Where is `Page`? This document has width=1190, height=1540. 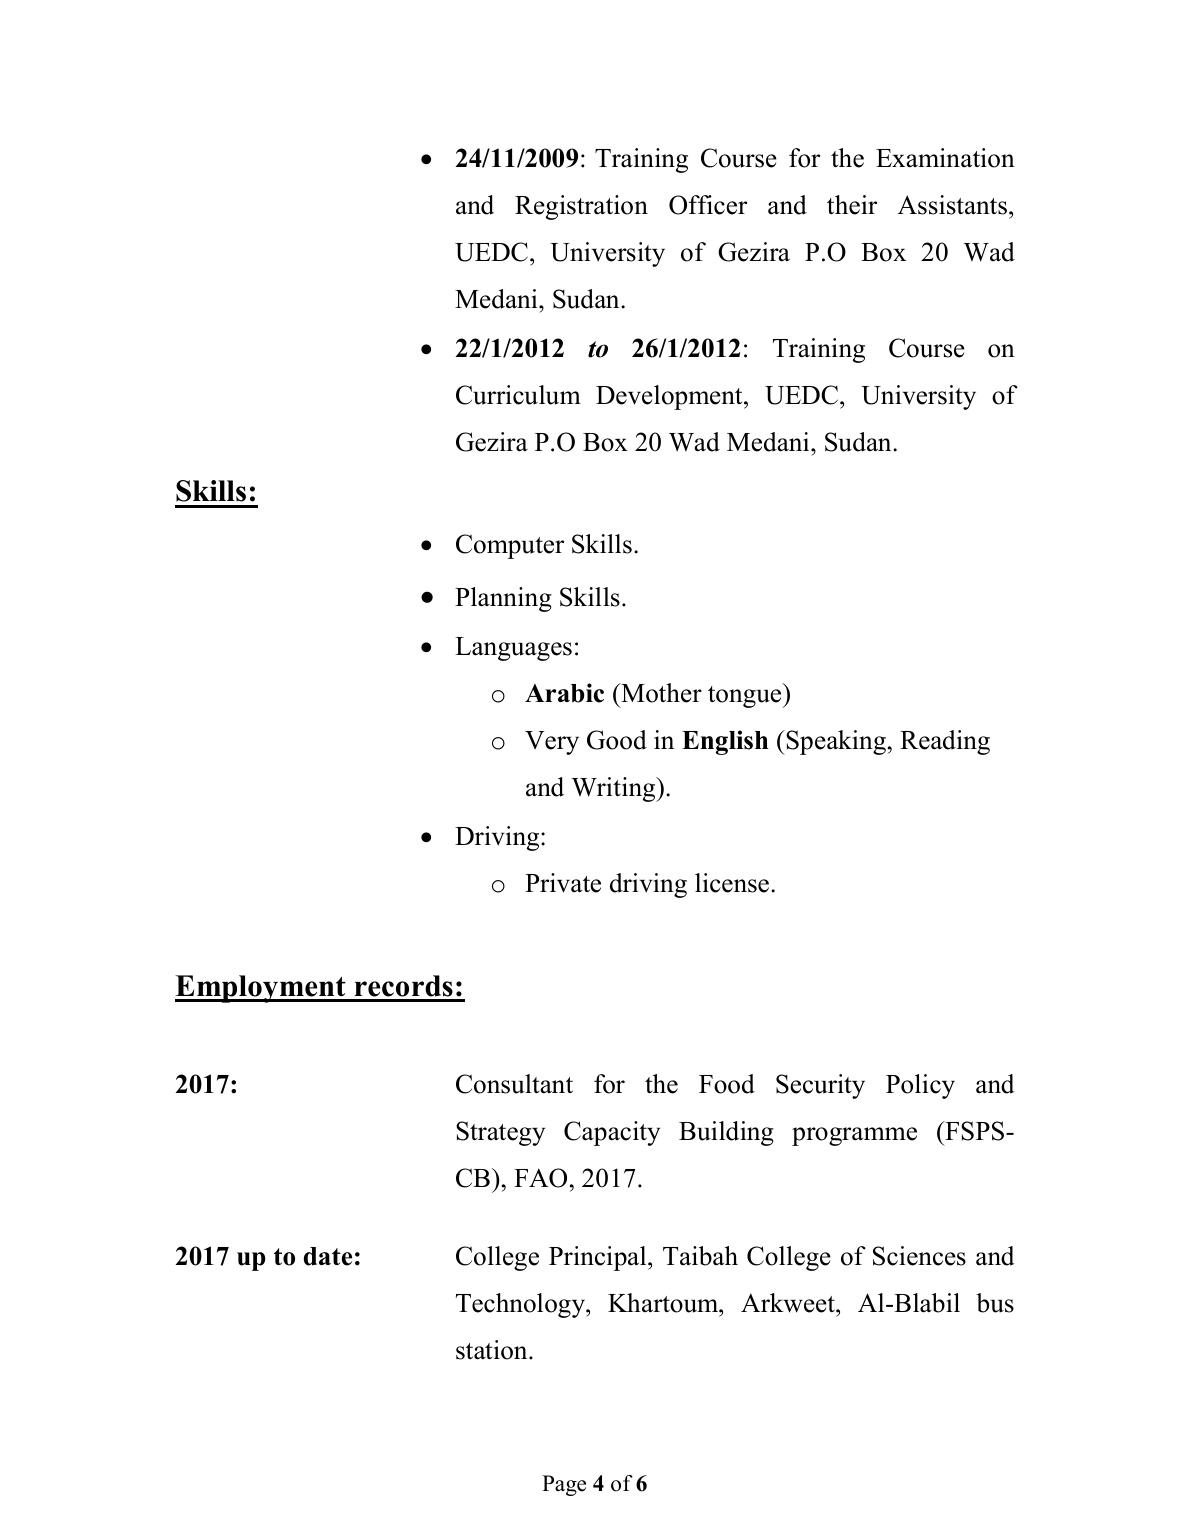
Page is located at coordinates (564, 1485).
